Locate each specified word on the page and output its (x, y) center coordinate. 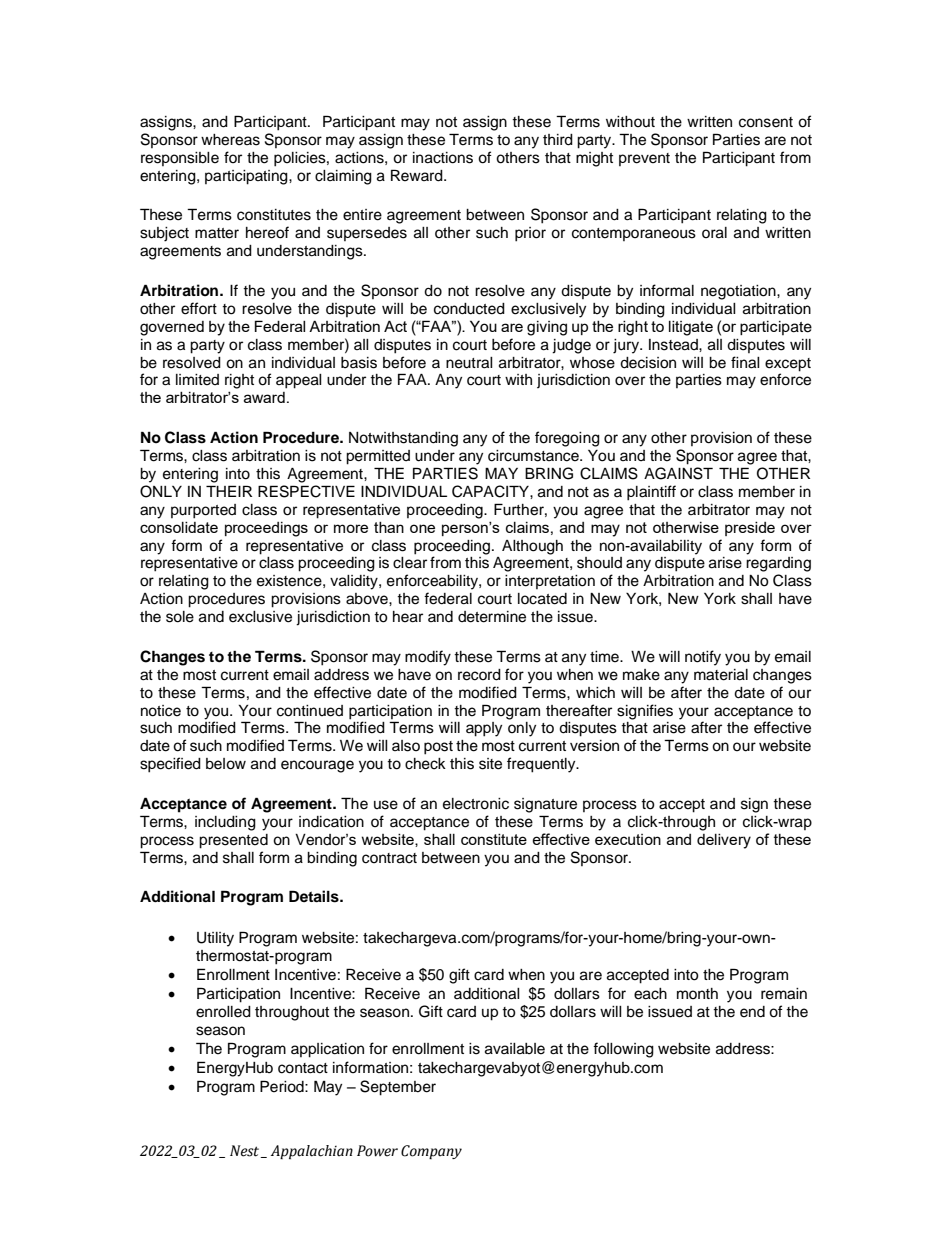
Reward (418, 175)
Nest (246, 1151)
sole (180, 617)
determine (492, 617)
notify (703, 658)
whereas (230, 140)
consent (766, 122)
